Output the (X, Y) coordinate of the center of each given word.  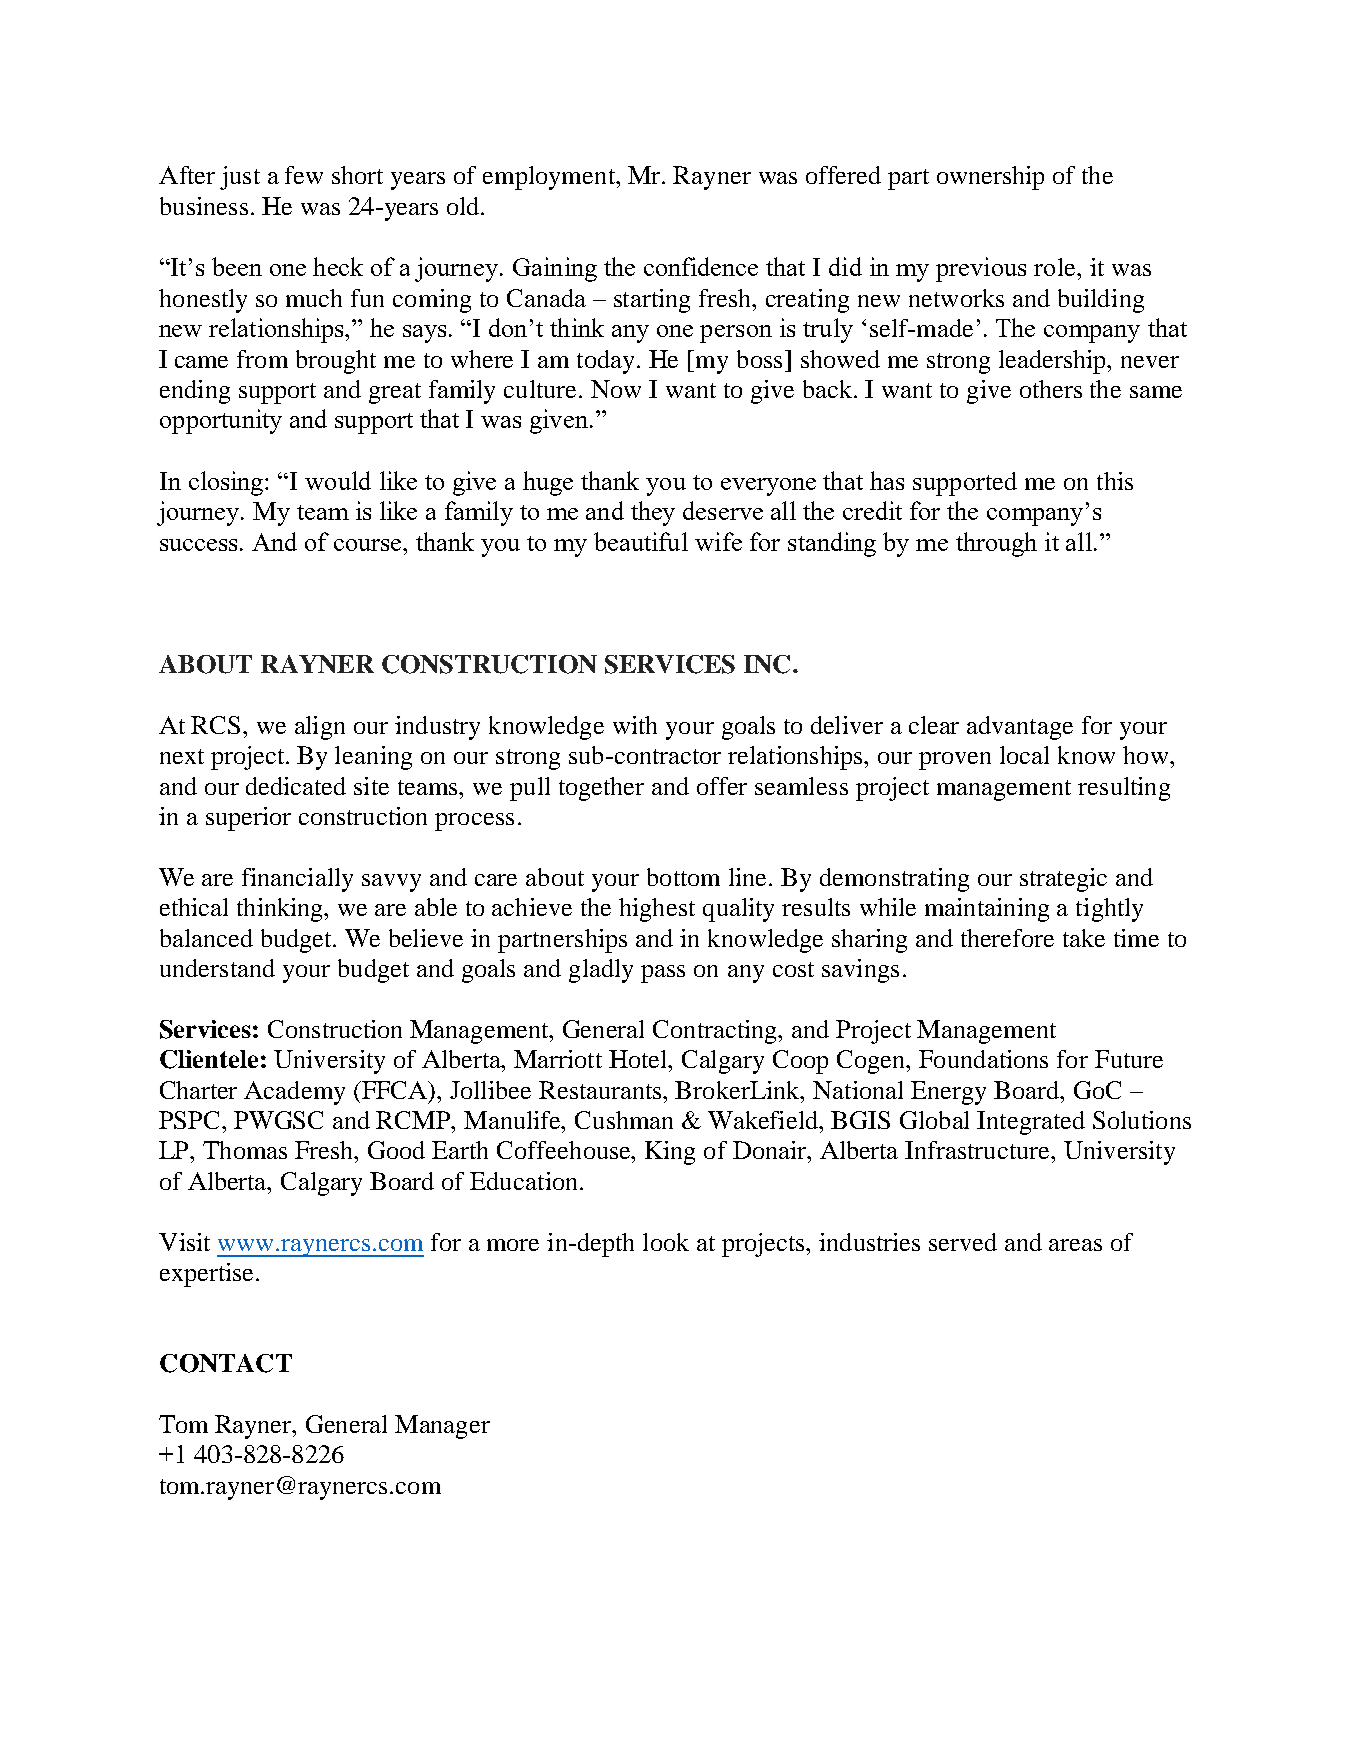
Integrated (1031, 1123)
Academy (294, 1093)
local (1024, 755)
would (338, 480)
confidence (701, 266)
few (304, 175)
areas (1075, 1245)
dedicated (296, 786)
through (996, 544)
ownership (990, 178)
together (601, 789)
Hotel (639, 1059)
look (666, 1242)
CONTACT (226, 1363)
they (653, 513)
